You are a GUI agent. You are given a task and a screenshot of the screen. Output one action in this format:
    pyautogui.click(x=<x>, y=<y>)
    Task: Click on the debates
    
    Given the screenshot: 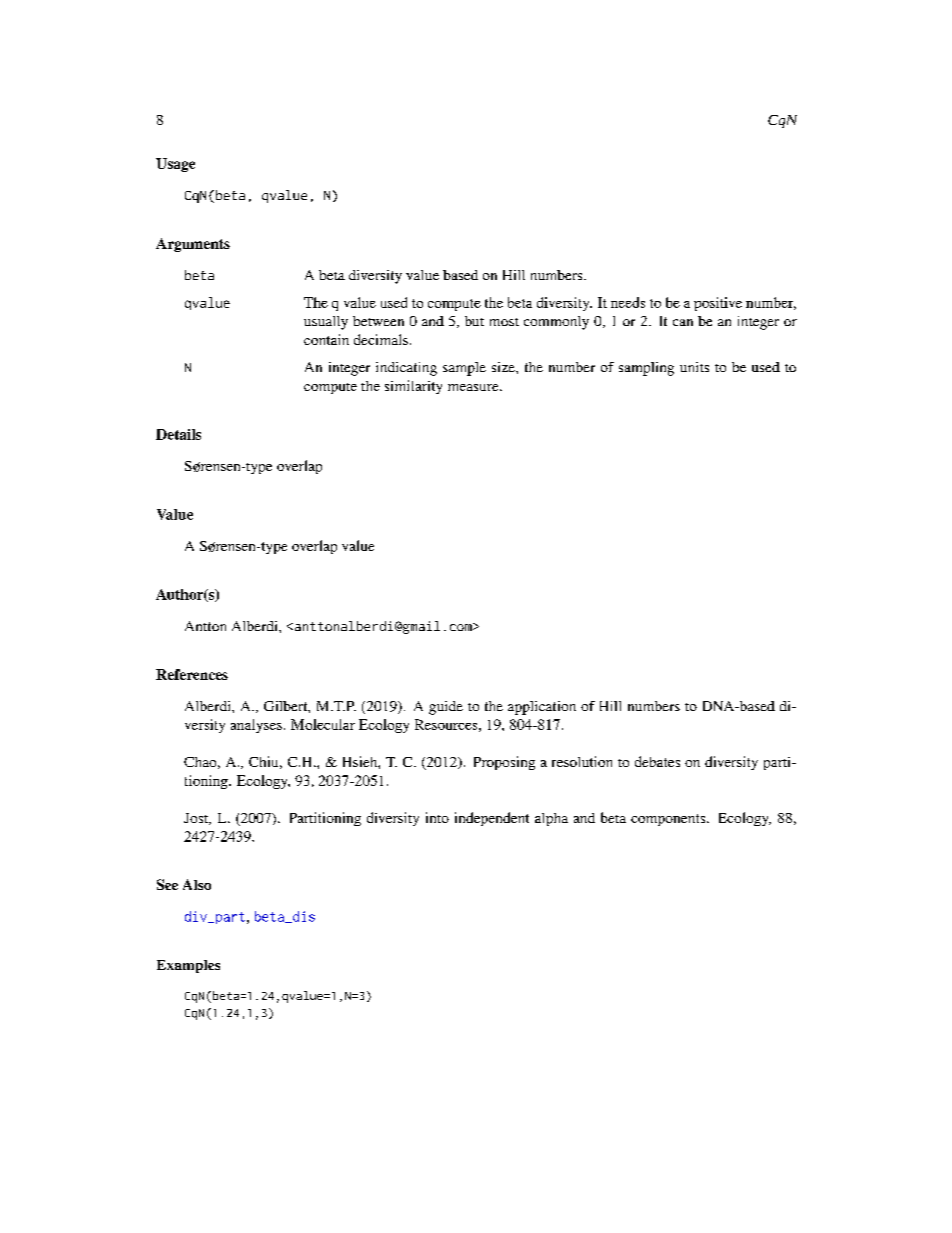 What is the action you would take?
    pyautogui.click(x=657, y=761)
